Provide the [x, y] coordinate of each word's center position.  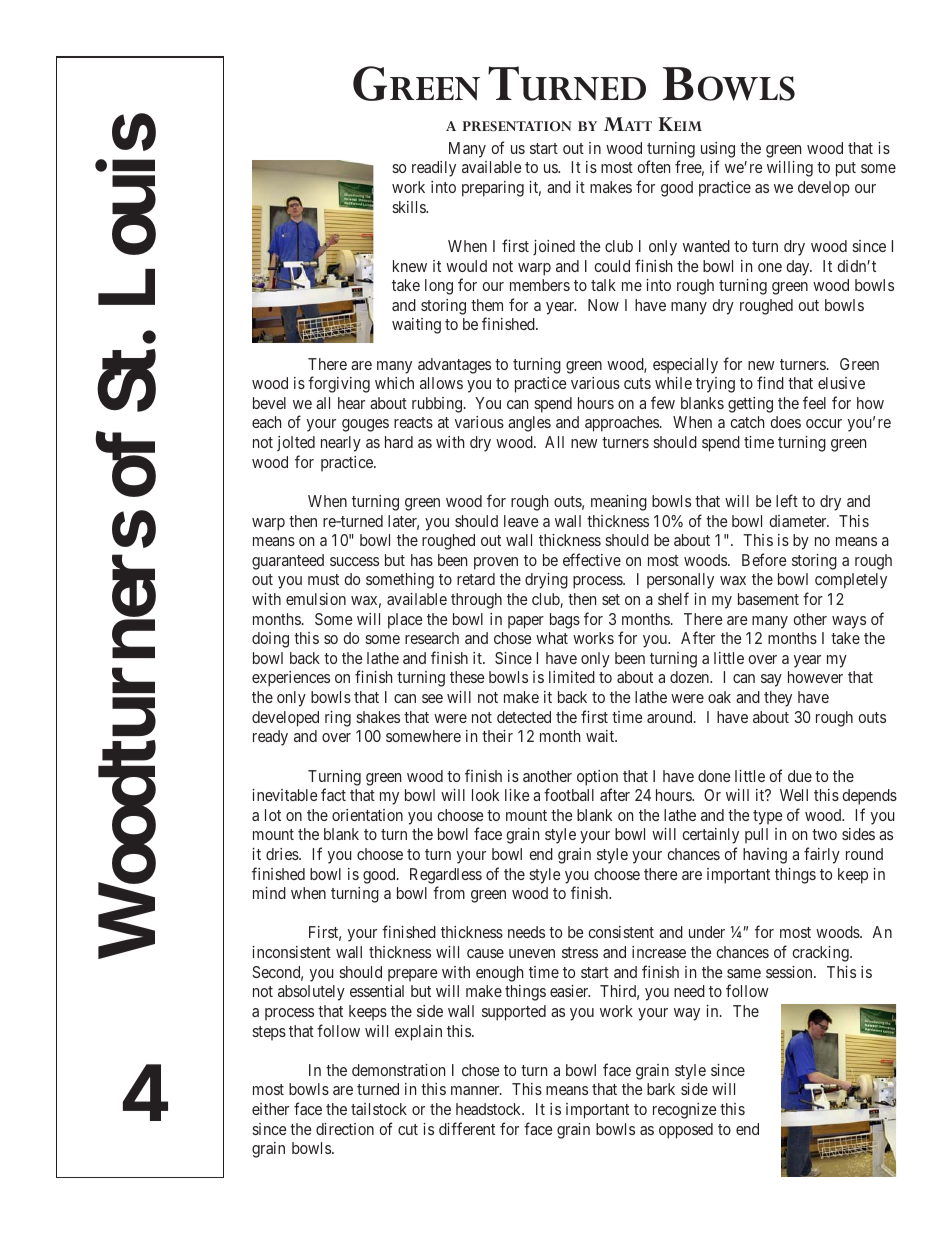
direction [345, 1129]
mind [269, 893]
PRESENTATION [517, 126]
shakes [378, 717]
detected [524, 717]
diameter [799, 521]
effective [592, 559]
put [846, 169]
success [354, 561]
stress [580, 952]
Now [603, 305]
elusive [841, 383]
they [778, 699]
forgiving [339, 384]
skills [409, 207]
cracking [821, 954]
